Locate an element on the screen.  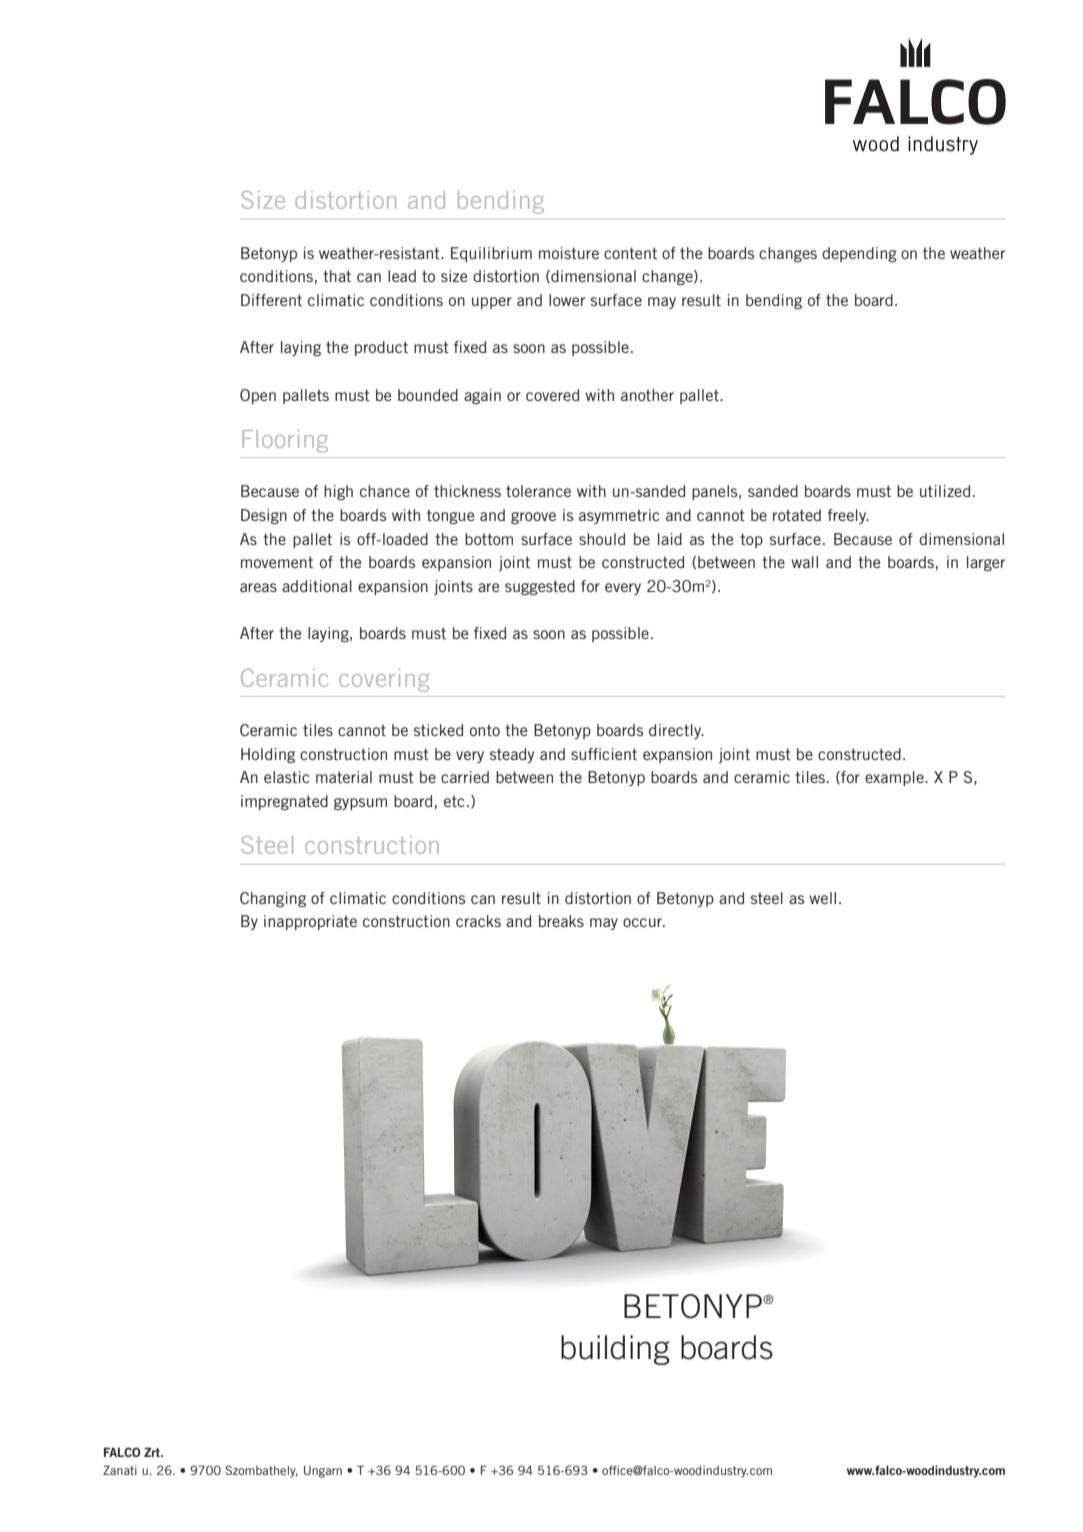
breaks is located at coordinates (561, 921).
